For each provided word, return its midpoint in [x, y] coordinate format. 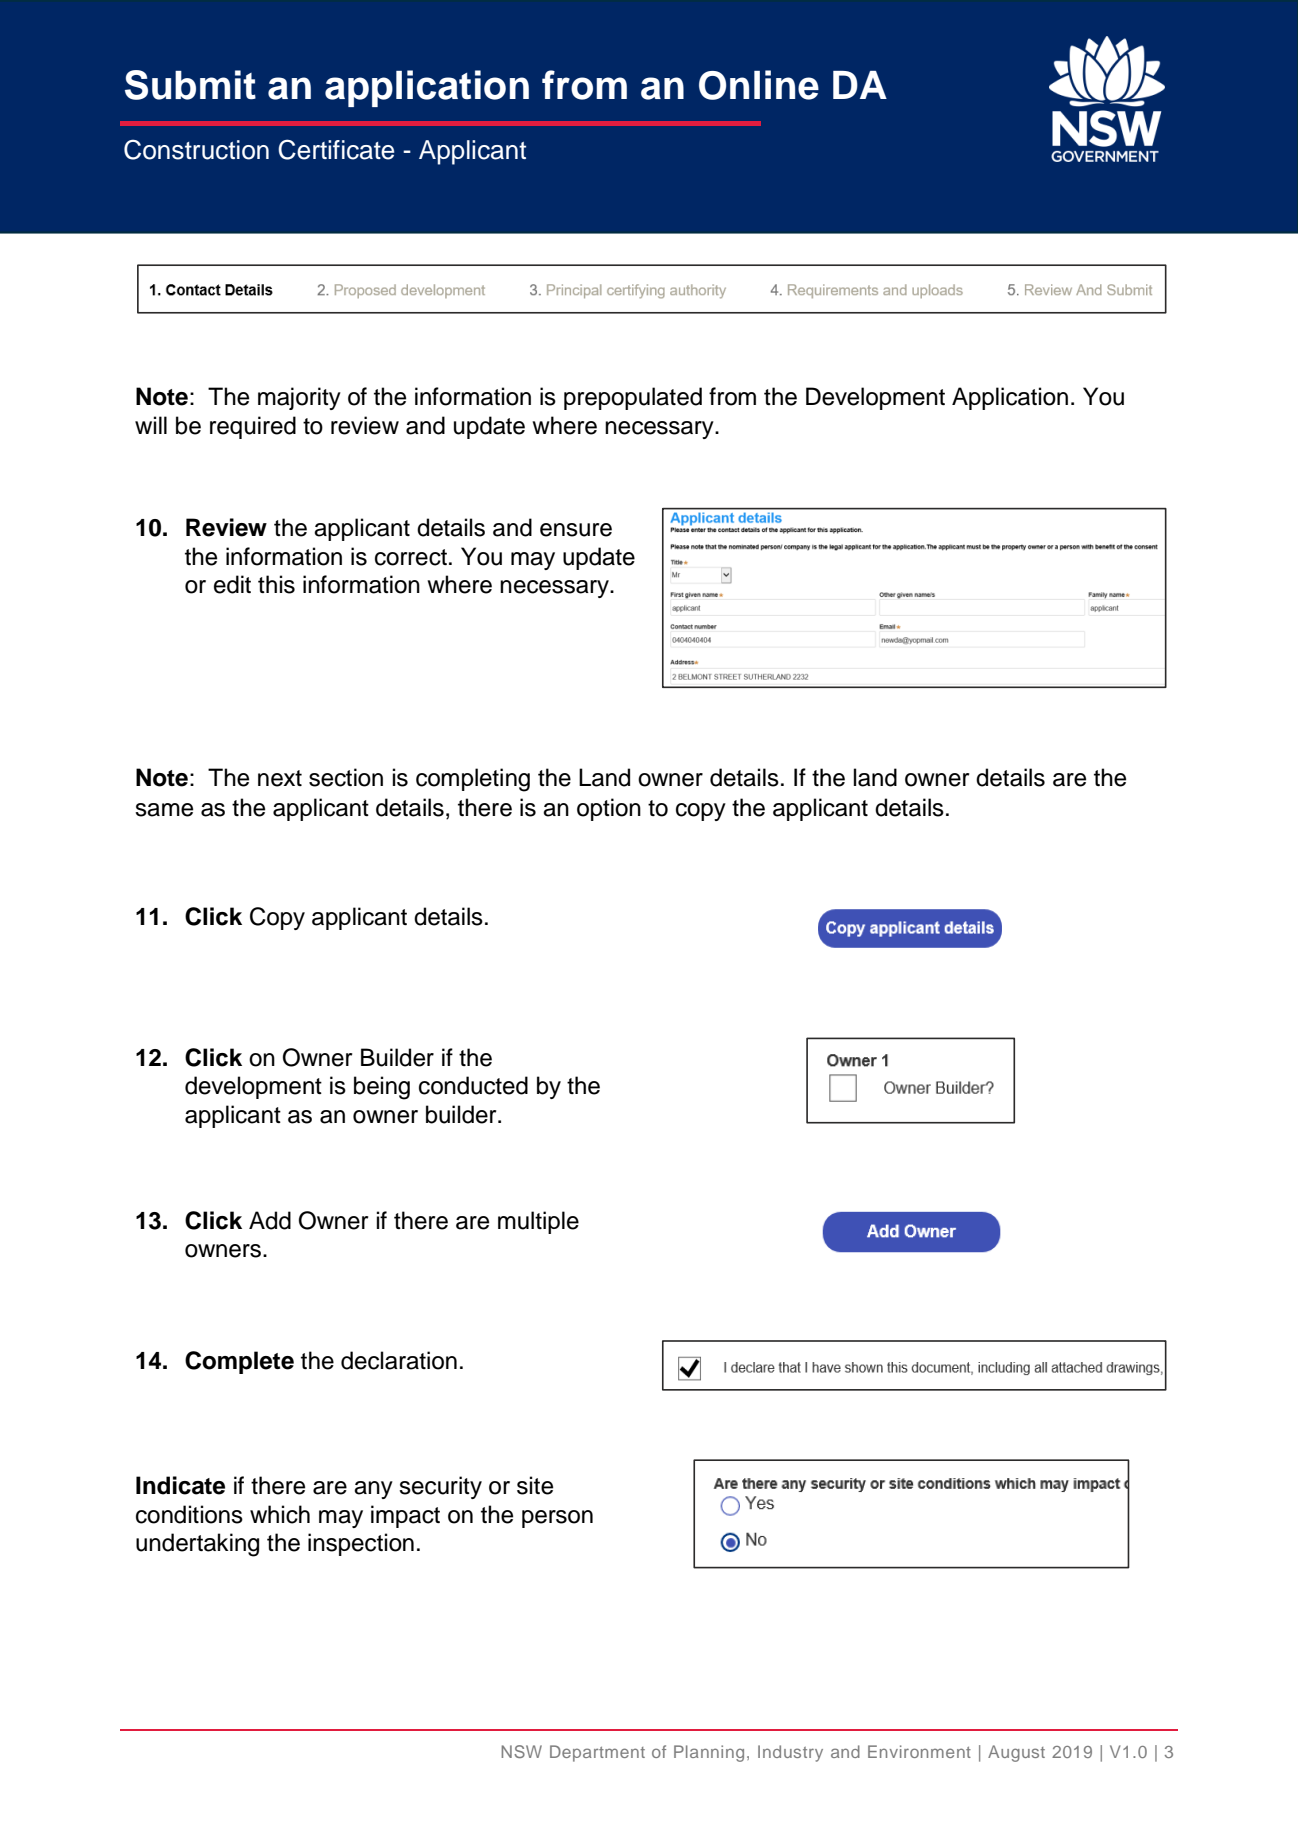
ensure [576, 530]
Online [759, 85]
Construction [196, 149]
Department [597, 1753]
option [609, 809]
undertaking [197, 1545]
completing [473, 780]
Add [270, 1220]
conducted [473, 1085]
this [276, 584]
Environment [919, 1751]
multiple [538, 1222]
